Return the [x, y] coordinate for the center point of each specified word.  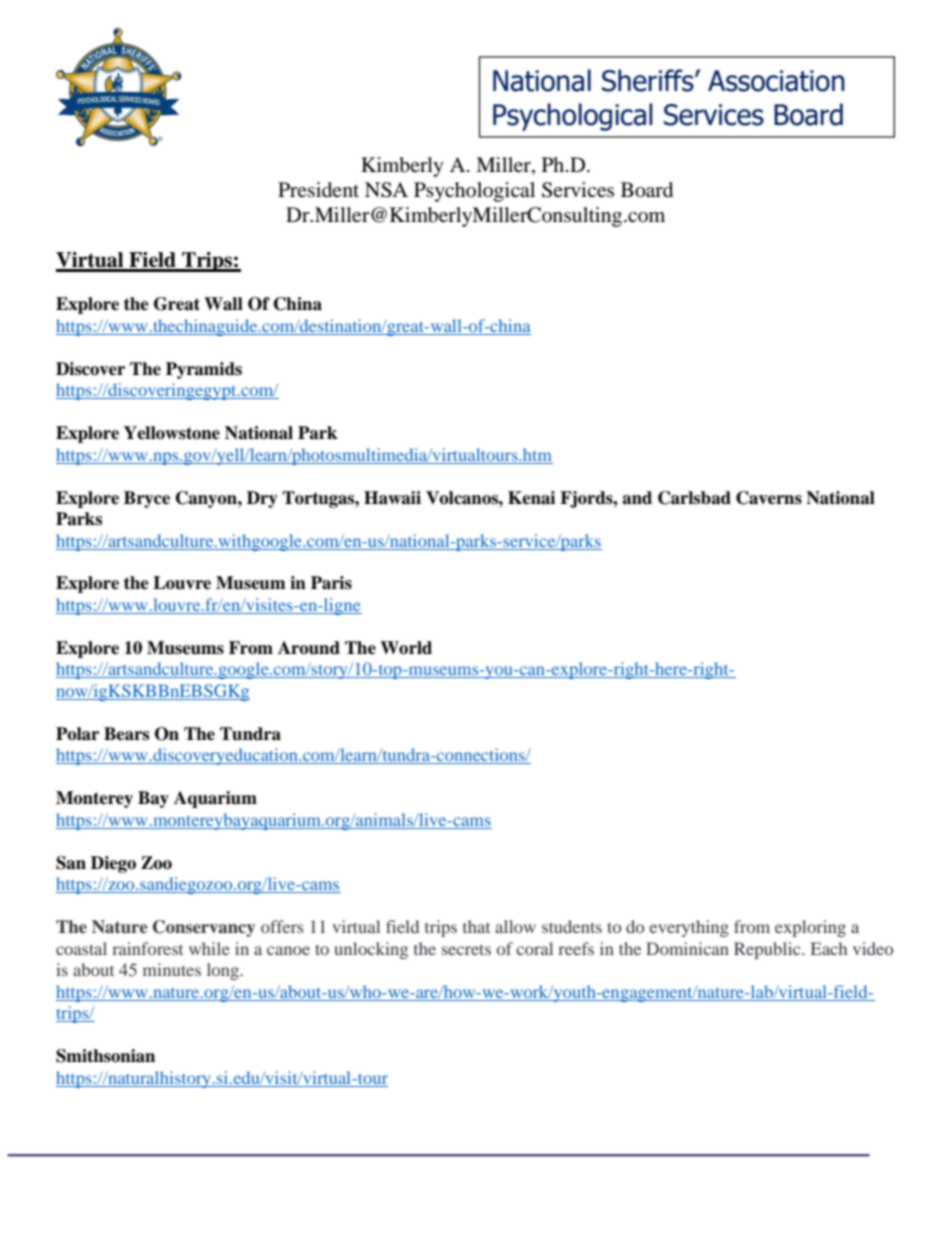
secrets [466, 949]
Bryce [147, 499]
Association [776, 81]
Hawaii [392, 498]
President [318, 190]
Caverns [769, 498]
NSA [386, 190]
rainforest [147, 948]
